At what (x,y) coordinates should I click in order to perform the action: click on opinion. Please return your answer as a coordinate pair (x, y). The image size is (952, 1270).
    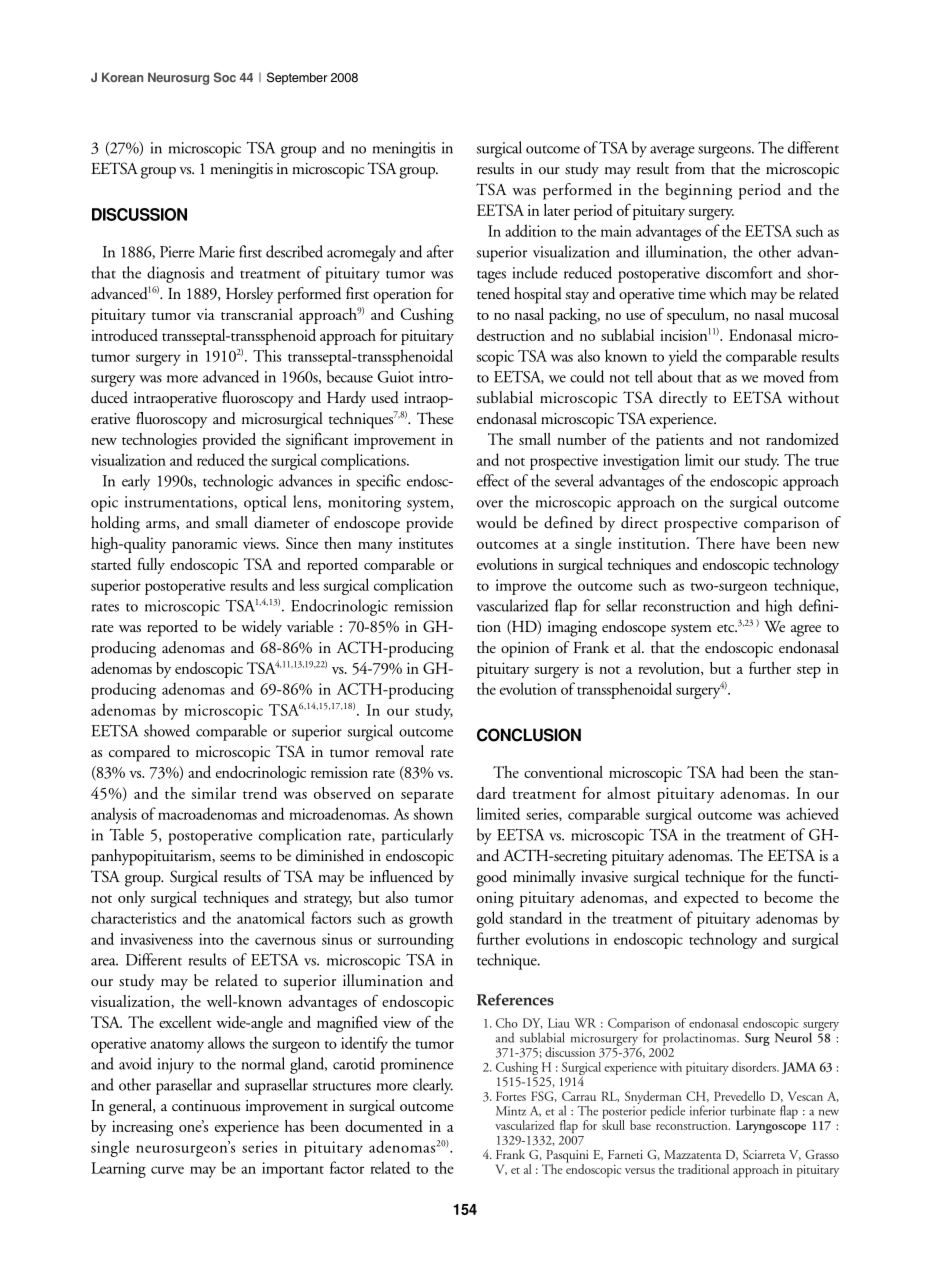
    Looking at the image, I should click on (525, 650).
